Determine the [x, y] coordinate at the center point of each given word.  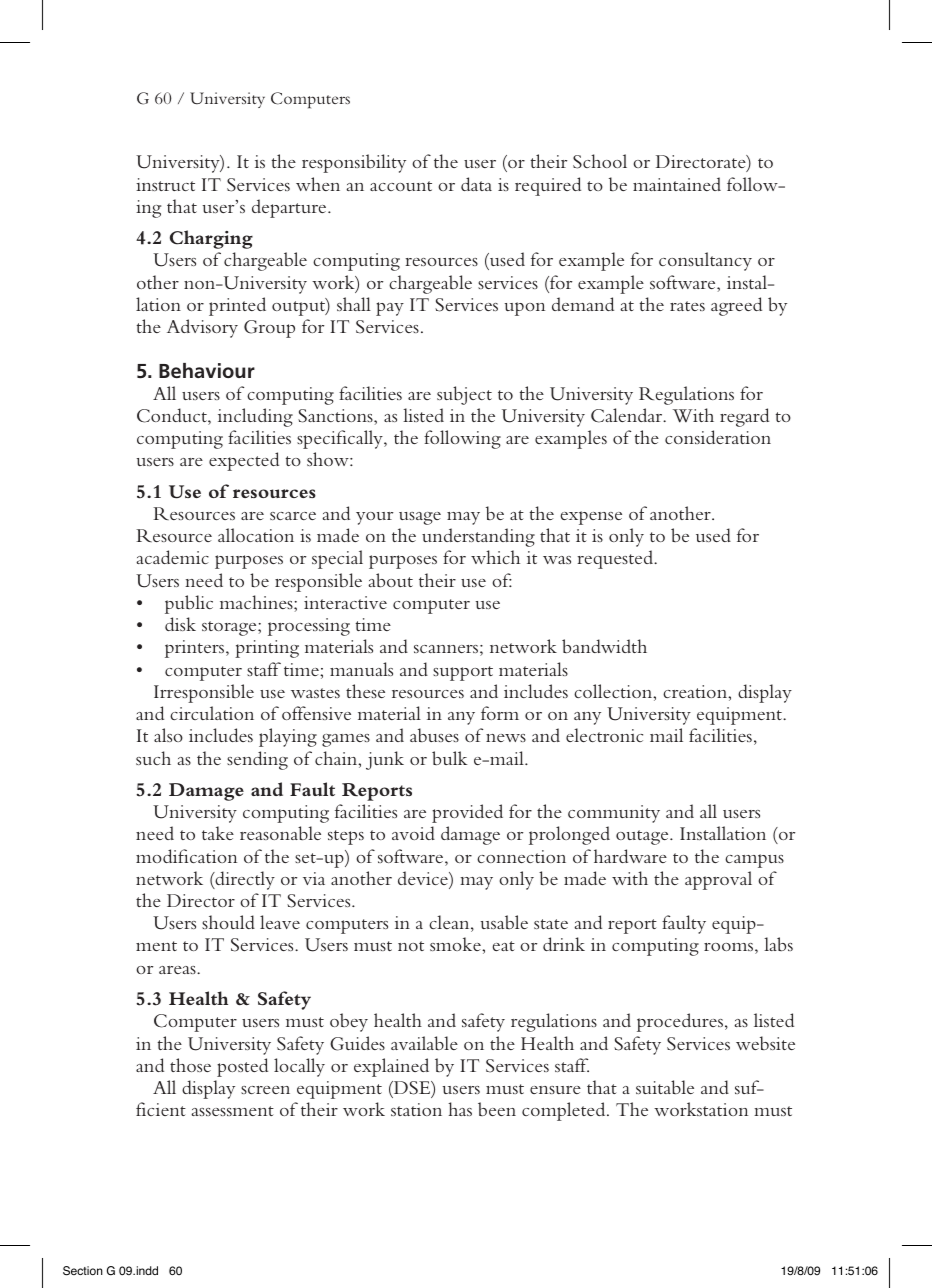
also [168, 735]
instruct [165, 184]
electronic [604, 735]
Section [83, 1271]
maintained [677, 184]
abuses [434, 735]
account [401, 186]
